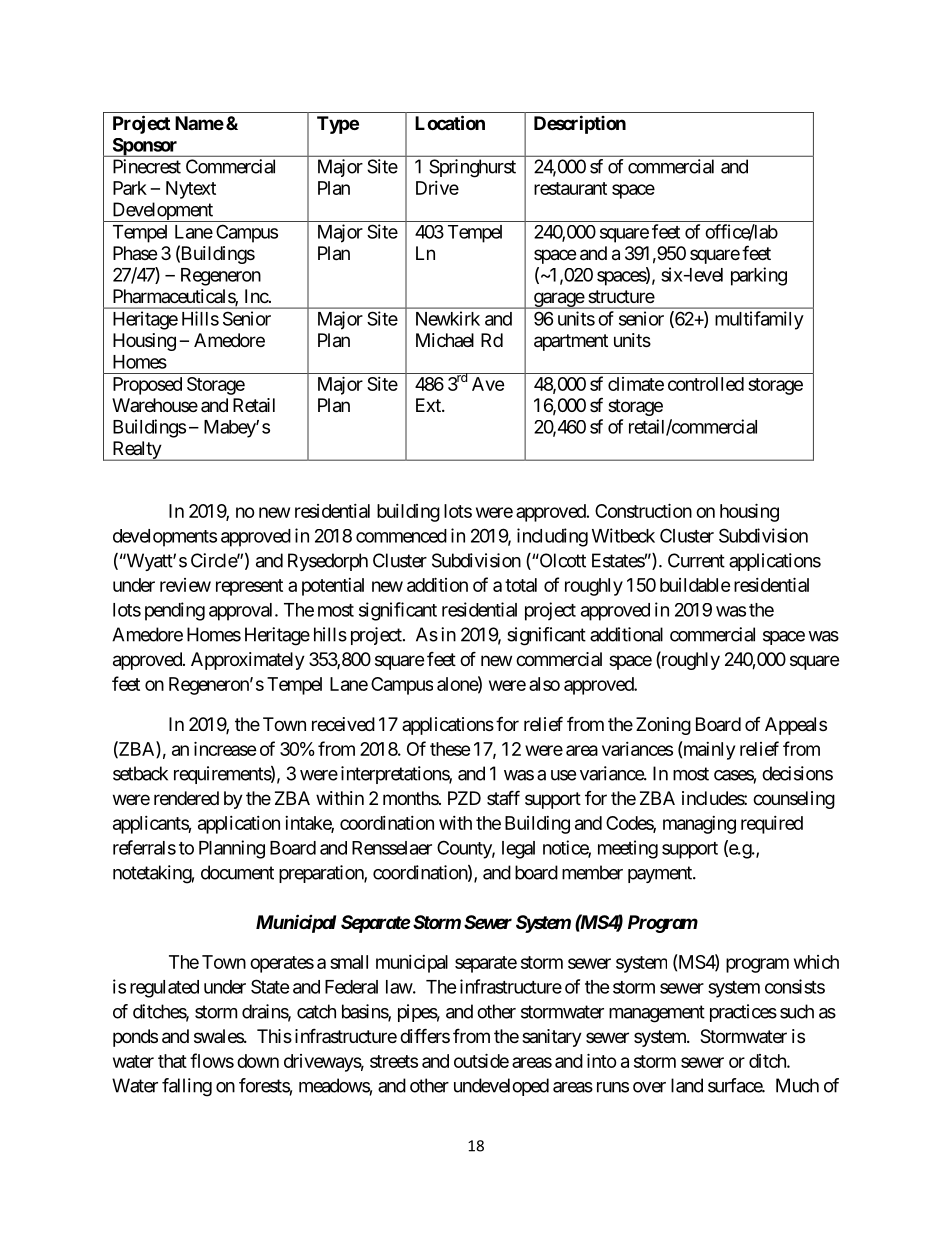  I want to click on Ave, so click(488, 384).
